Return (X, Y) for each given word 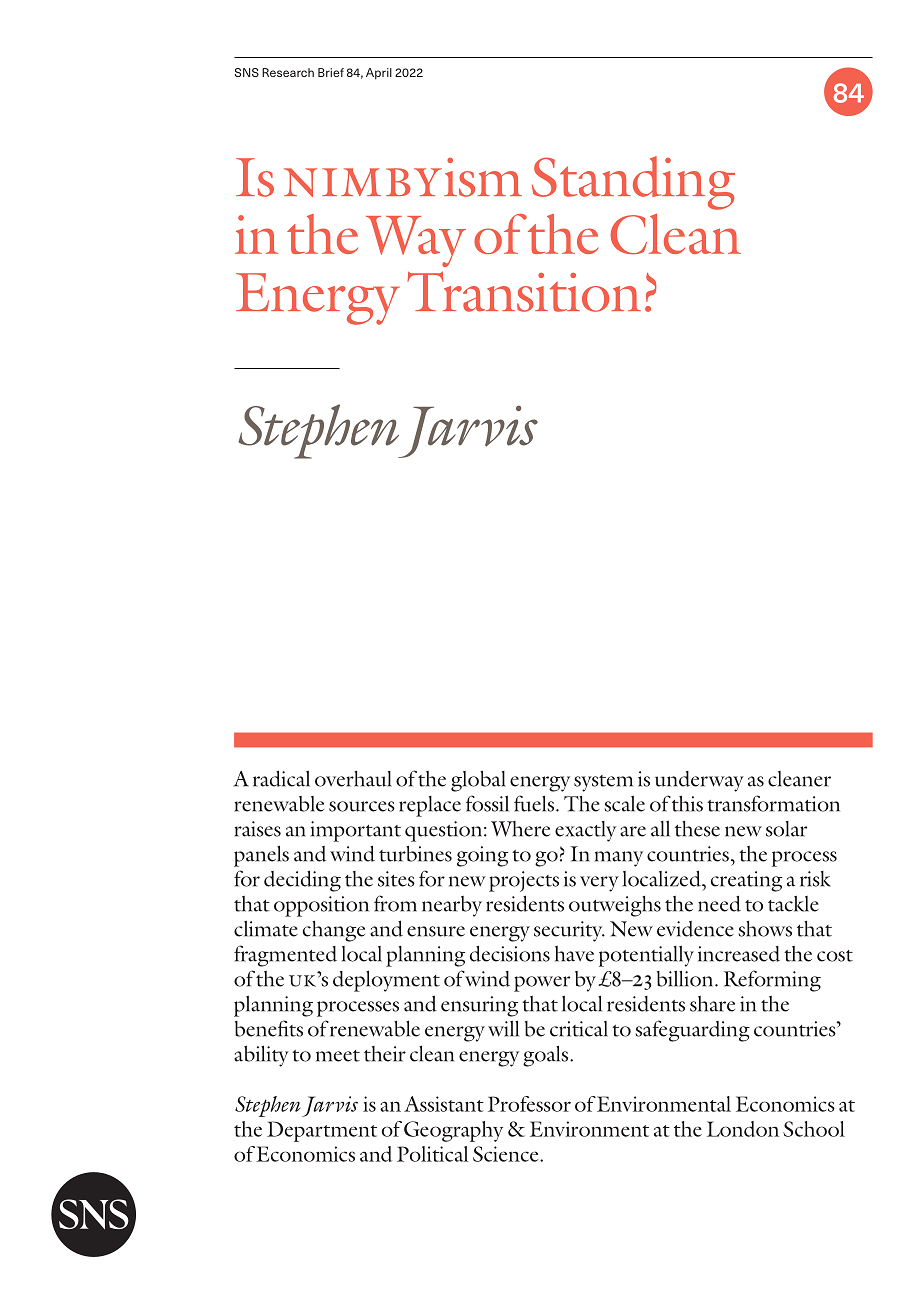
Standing (633, 183)
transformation (773, 803)
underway (699, 781)
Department (322, 1131)
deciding (302, 881)
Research (288, 72)
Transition (524, 292)
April (379, 74)
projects (524, 881)
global (478, 781)
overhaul (353, 779)
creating (746, 881)
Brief (331, 72)
